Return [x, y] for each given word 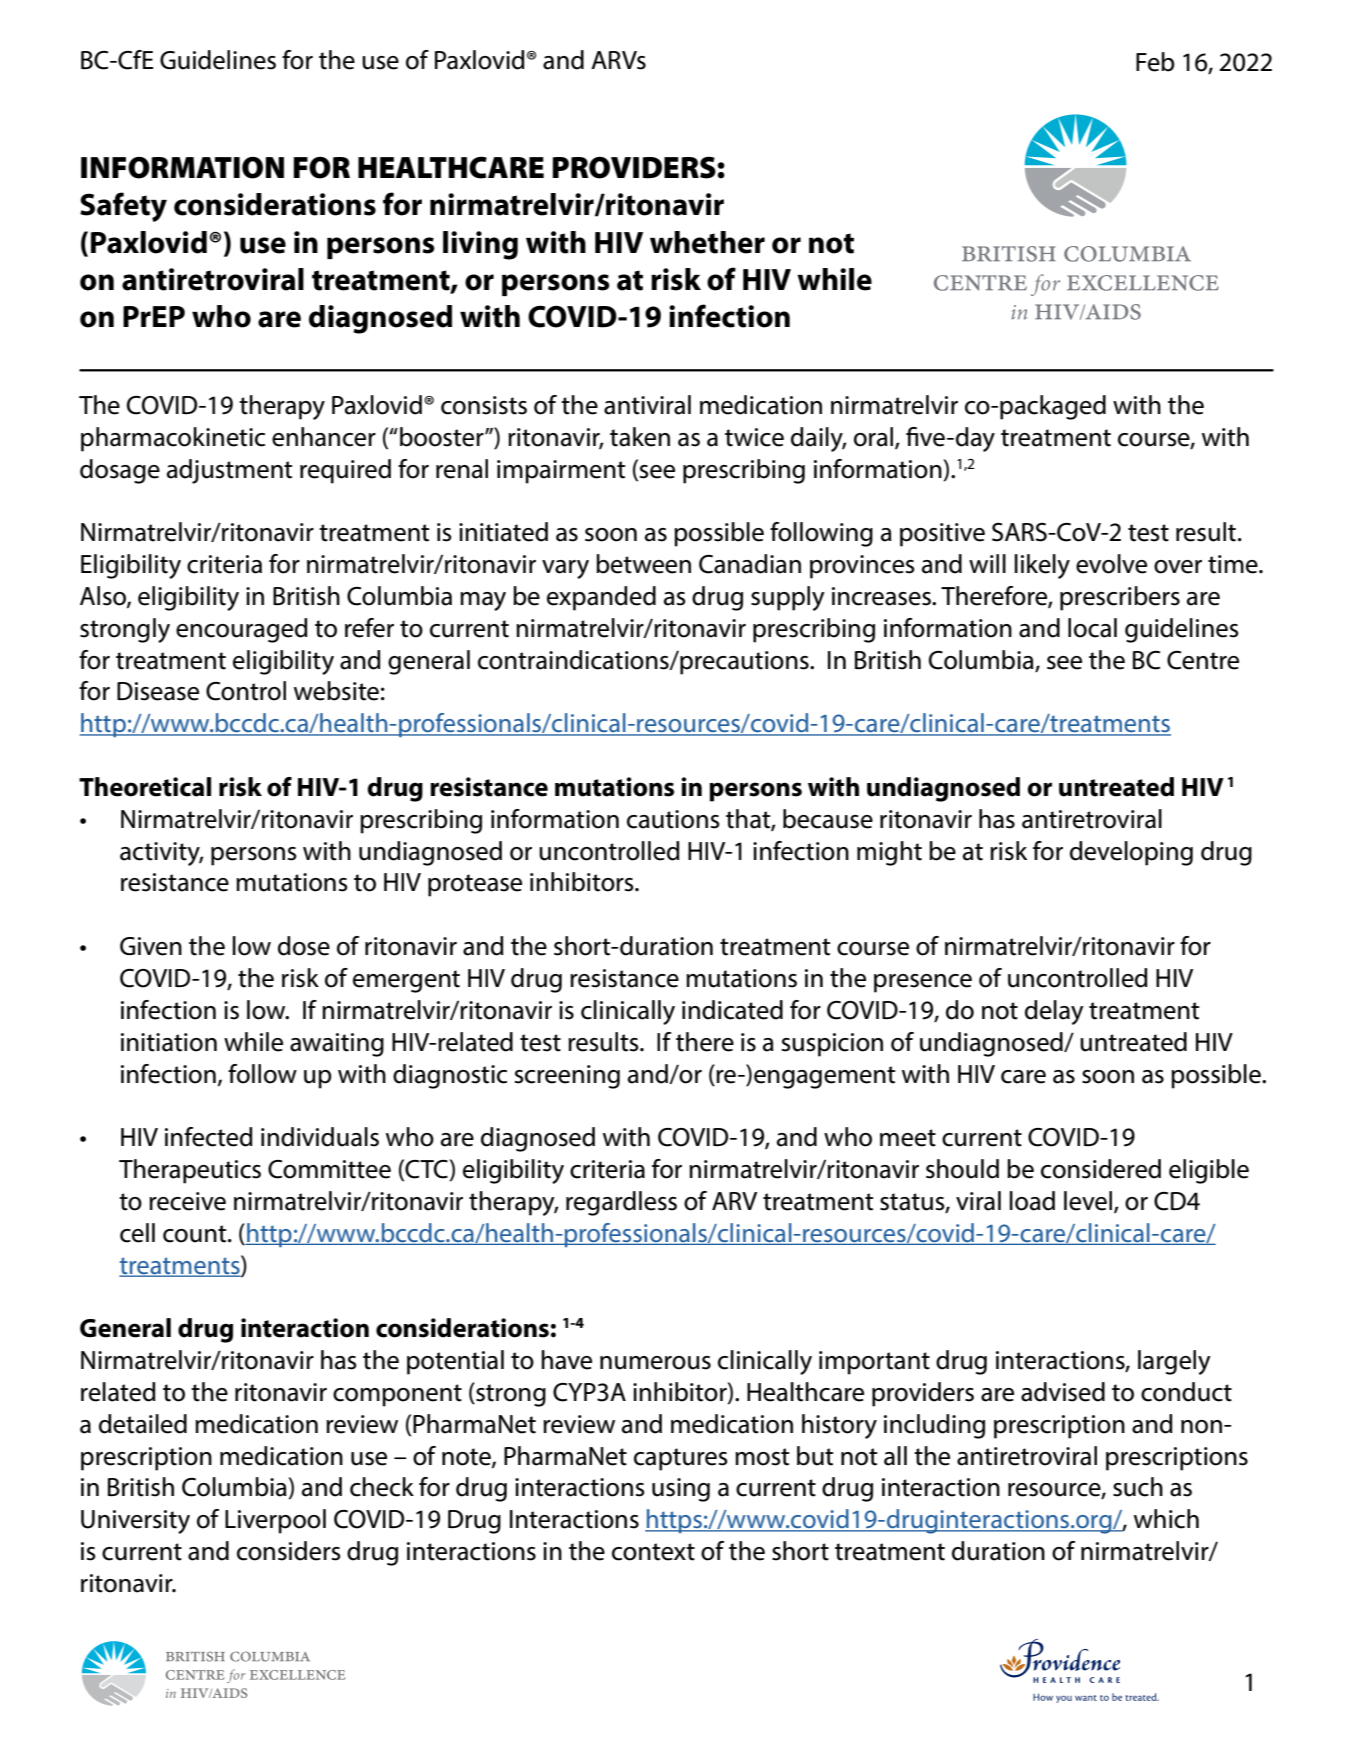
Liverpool [275, 1521]
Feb [1155, 62]
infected [209, 1137]
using [681, 1490]
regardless [621, 1203]
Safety [123, 207]
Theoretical [145, 787]
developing [1131, 853]
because [828, 819]
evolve [1111, 564]
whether [707, 242]
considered [1101, 1169]
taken [640, 437]
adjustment [230, 471]
